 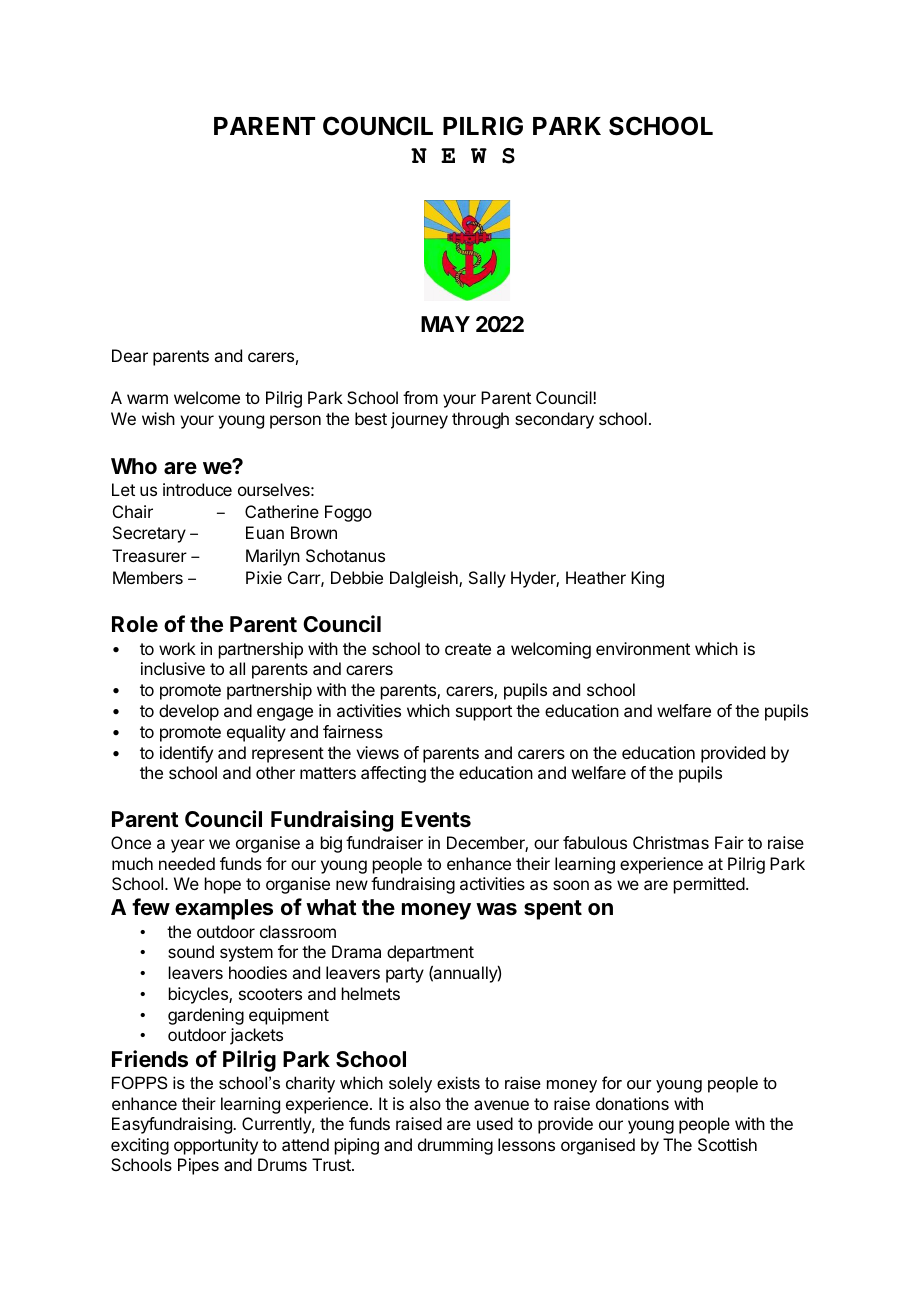 What do you see at coordinates (554, 420) in the screenshot?
I see `secondary` at bounding box center [554, 420].
